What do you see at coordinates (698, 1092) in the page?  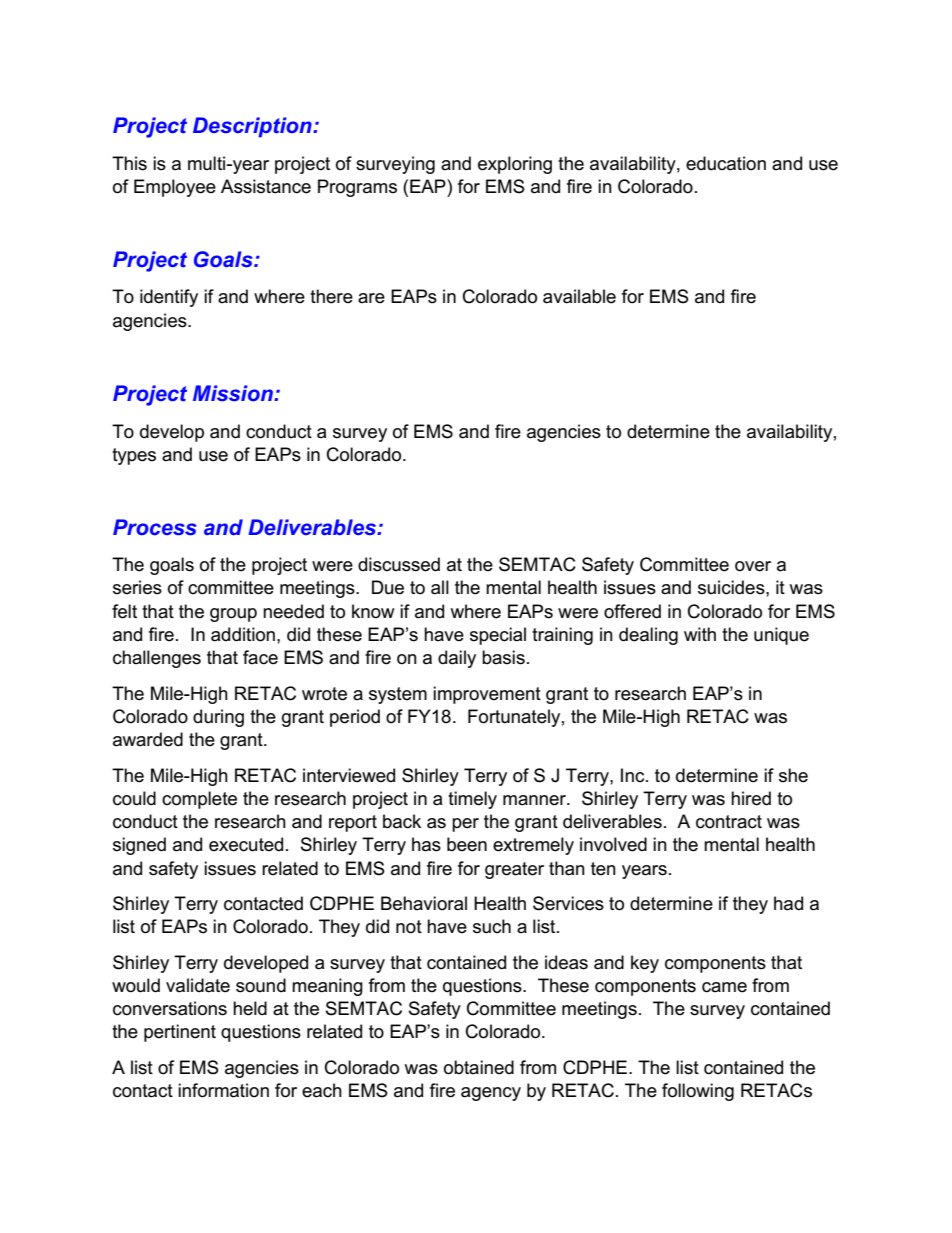 I see `following` at bounding box center [698, 1092].
